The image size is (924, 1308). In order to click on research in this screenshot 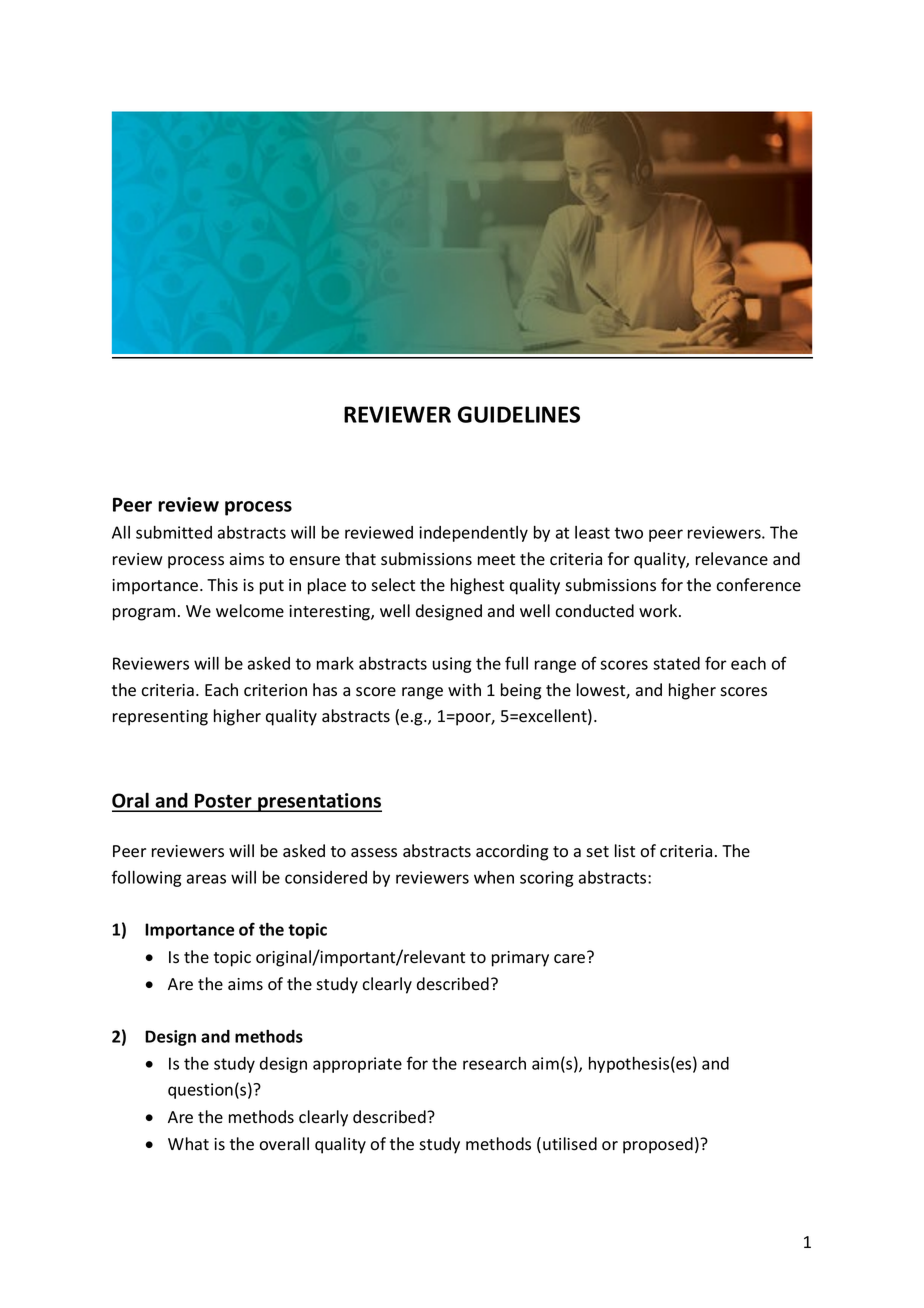, I will do `click(494, 1063)`.
